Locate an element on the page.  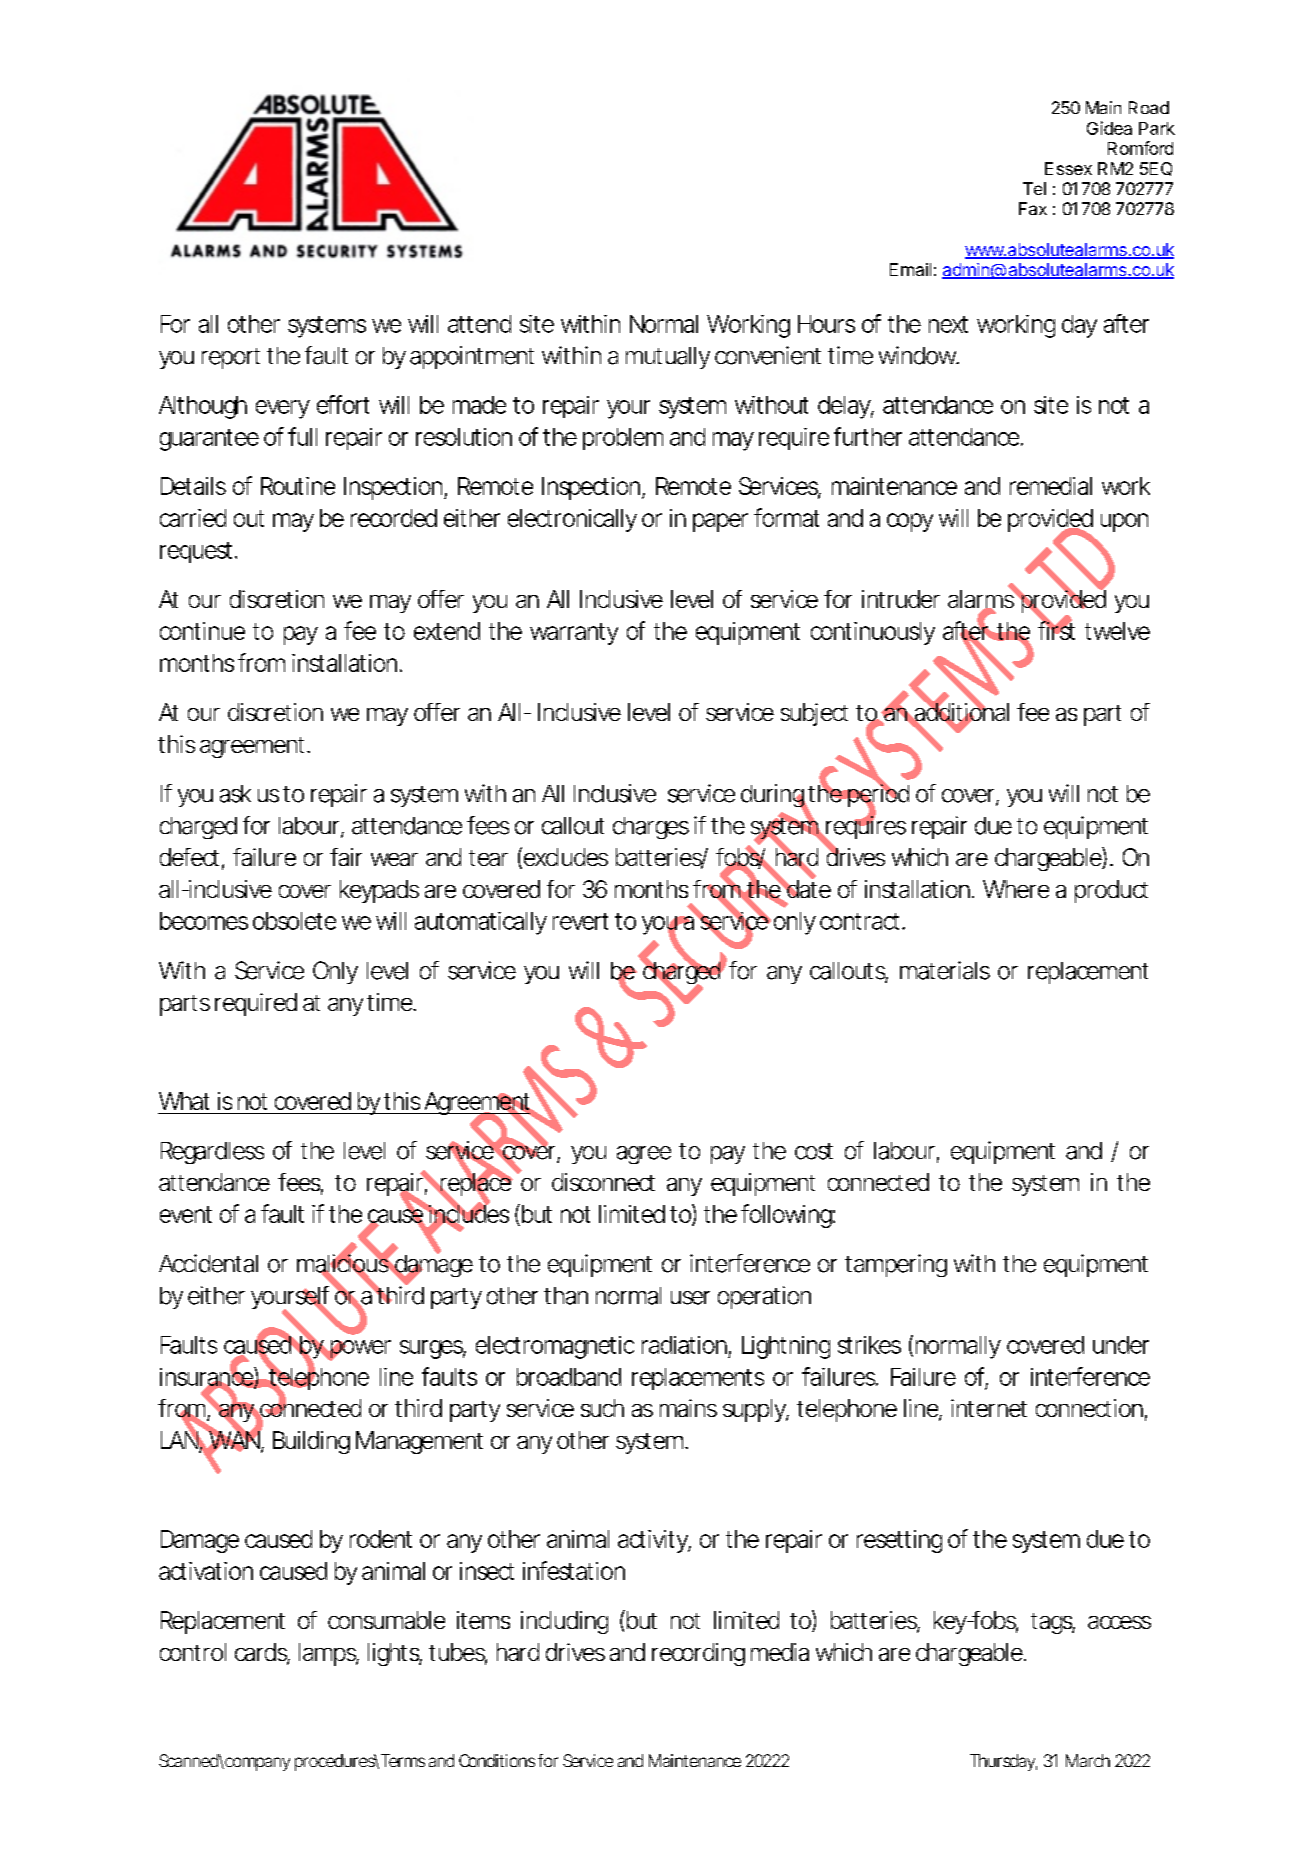
warranty is located at coordinates (574, 634).
